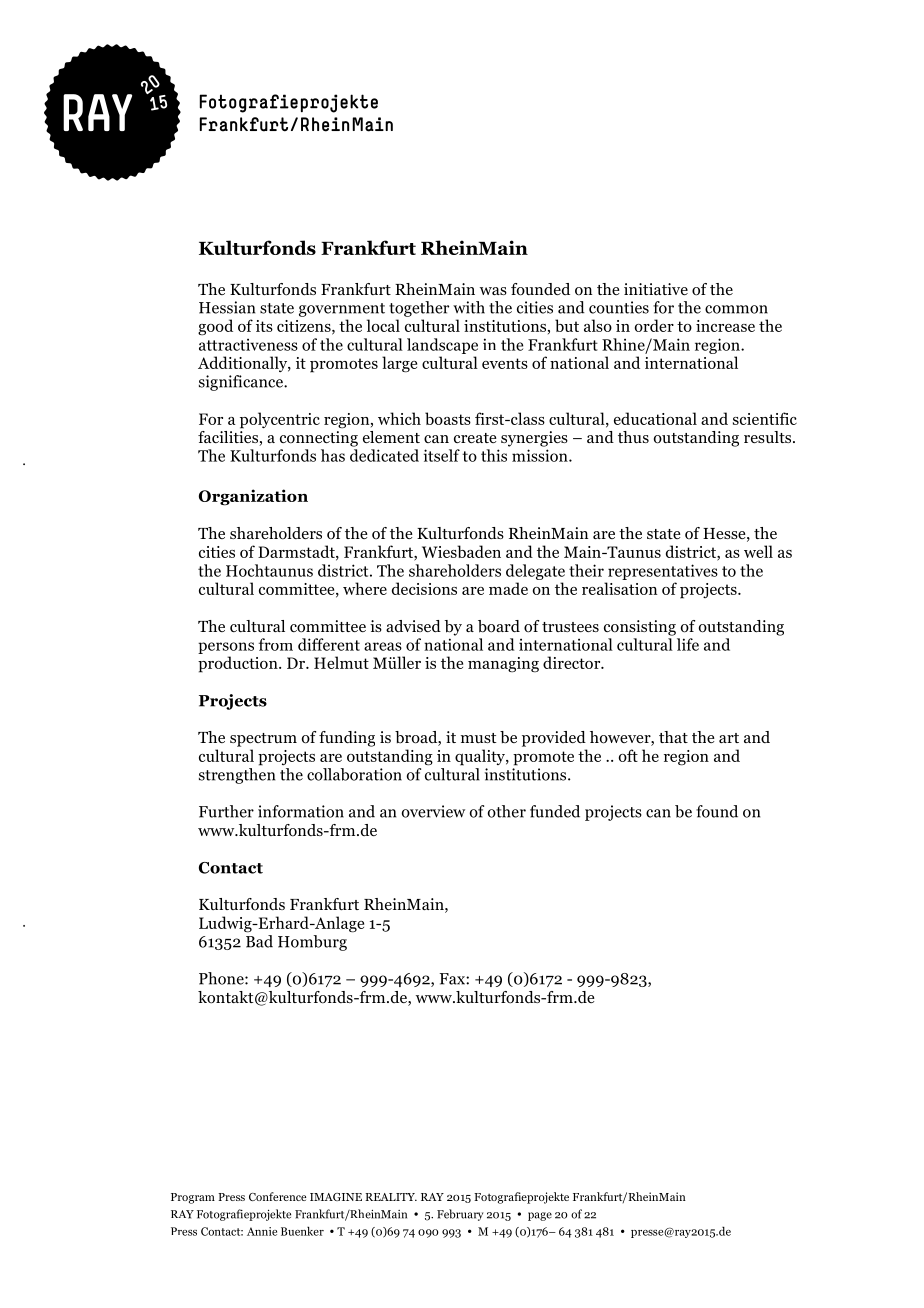 The width and height of the screenshot is (924, 1308). I want to click on board, so click(499, 626).
